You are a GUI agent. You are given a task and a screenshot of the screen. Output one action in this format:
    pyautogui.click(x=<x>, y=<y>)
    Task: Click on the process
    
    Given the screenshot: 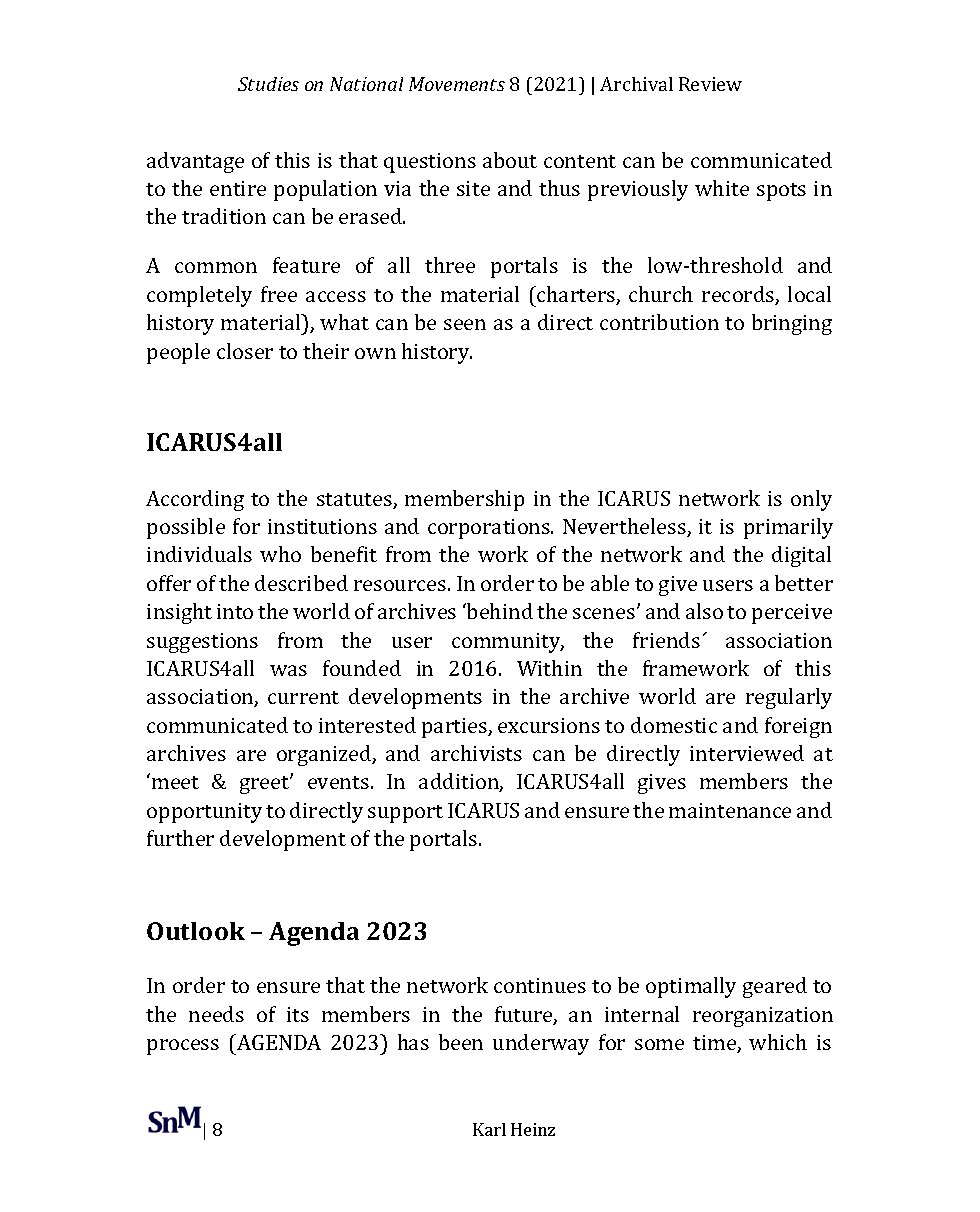 What is the action you would take?
    pyautogui.click(x=183, y=1047)
